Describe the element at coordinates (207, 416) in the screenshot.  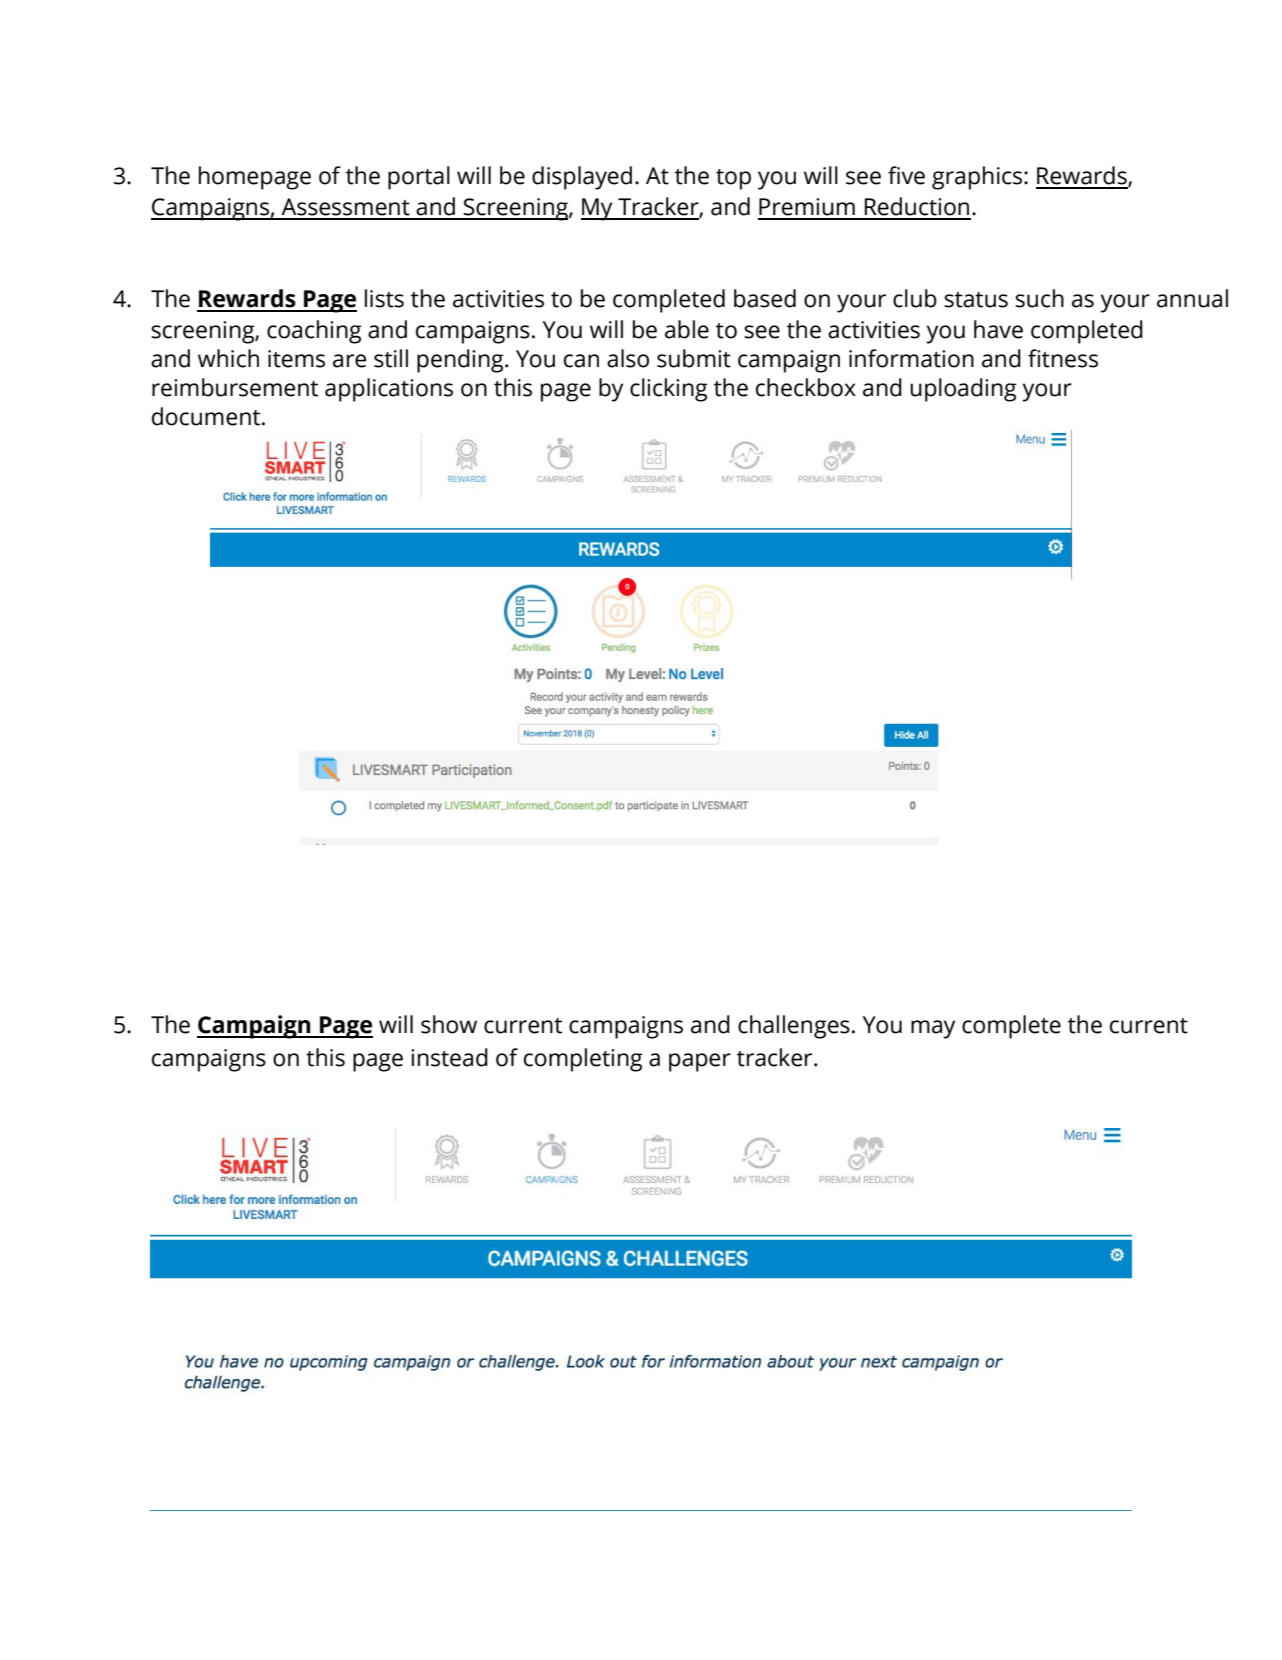
I see `document` at that location.
